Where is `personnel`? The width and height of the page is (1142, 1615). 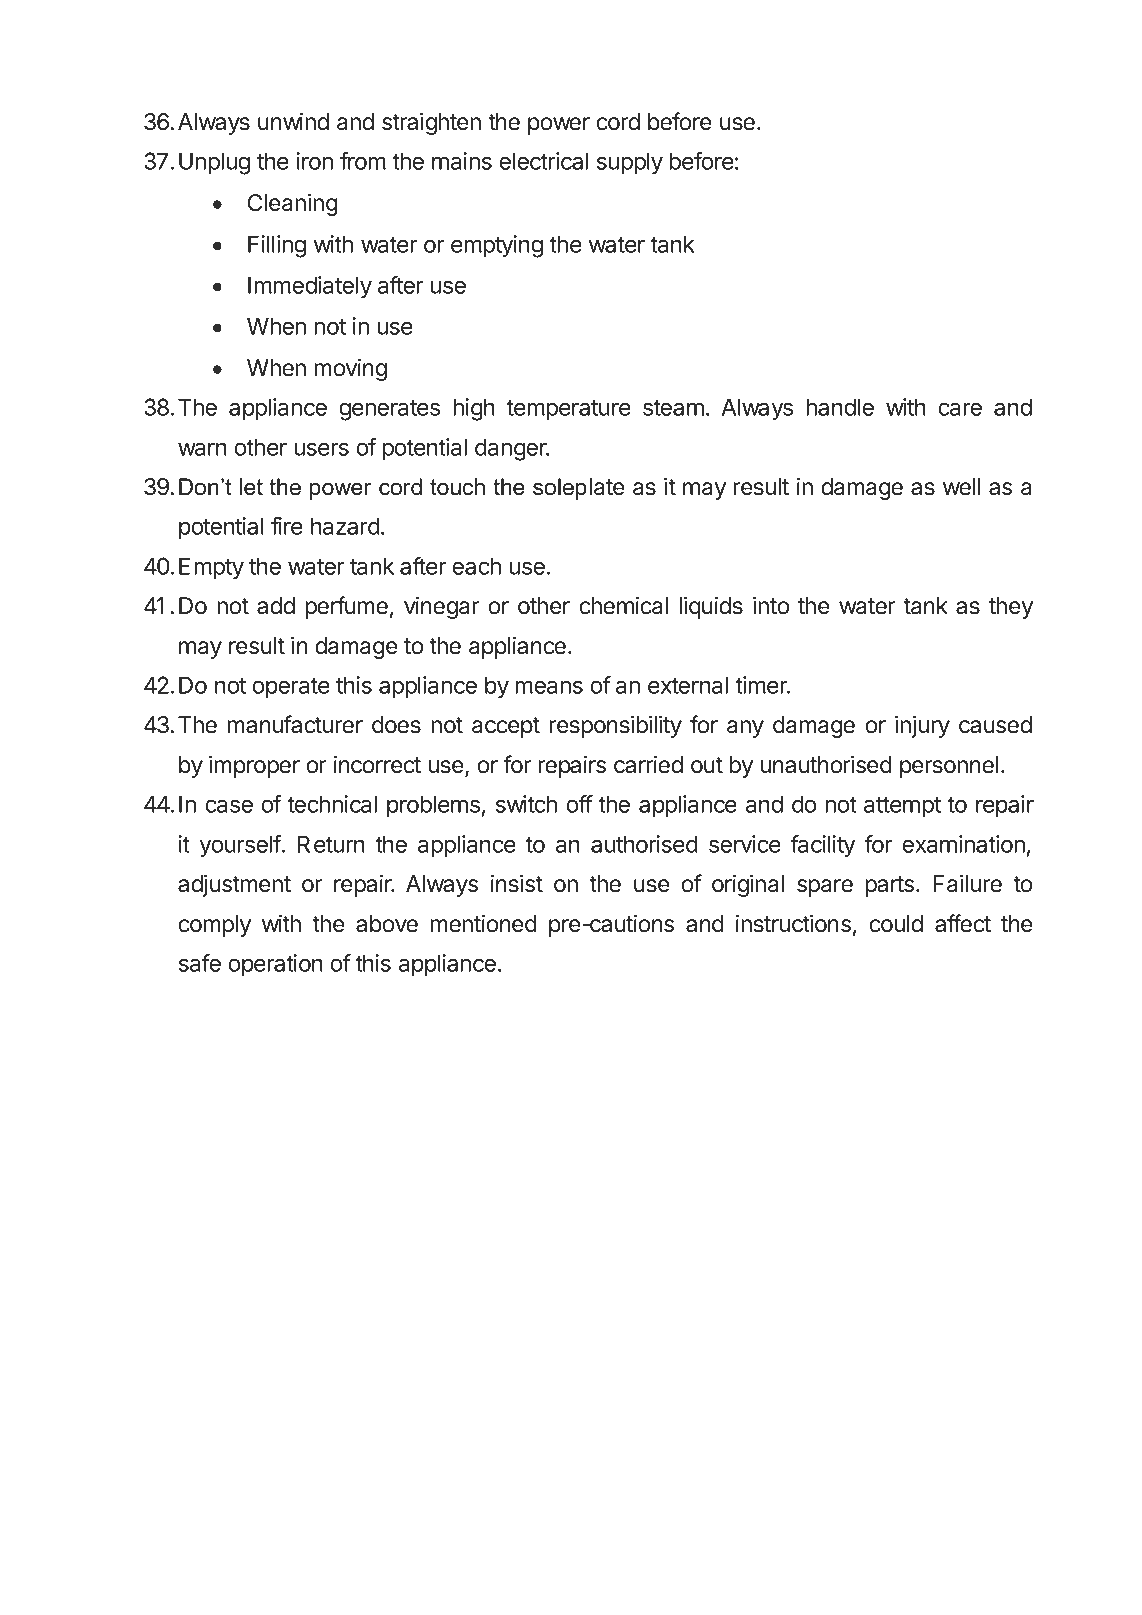 personnel is located at coordinates (949, 767).
